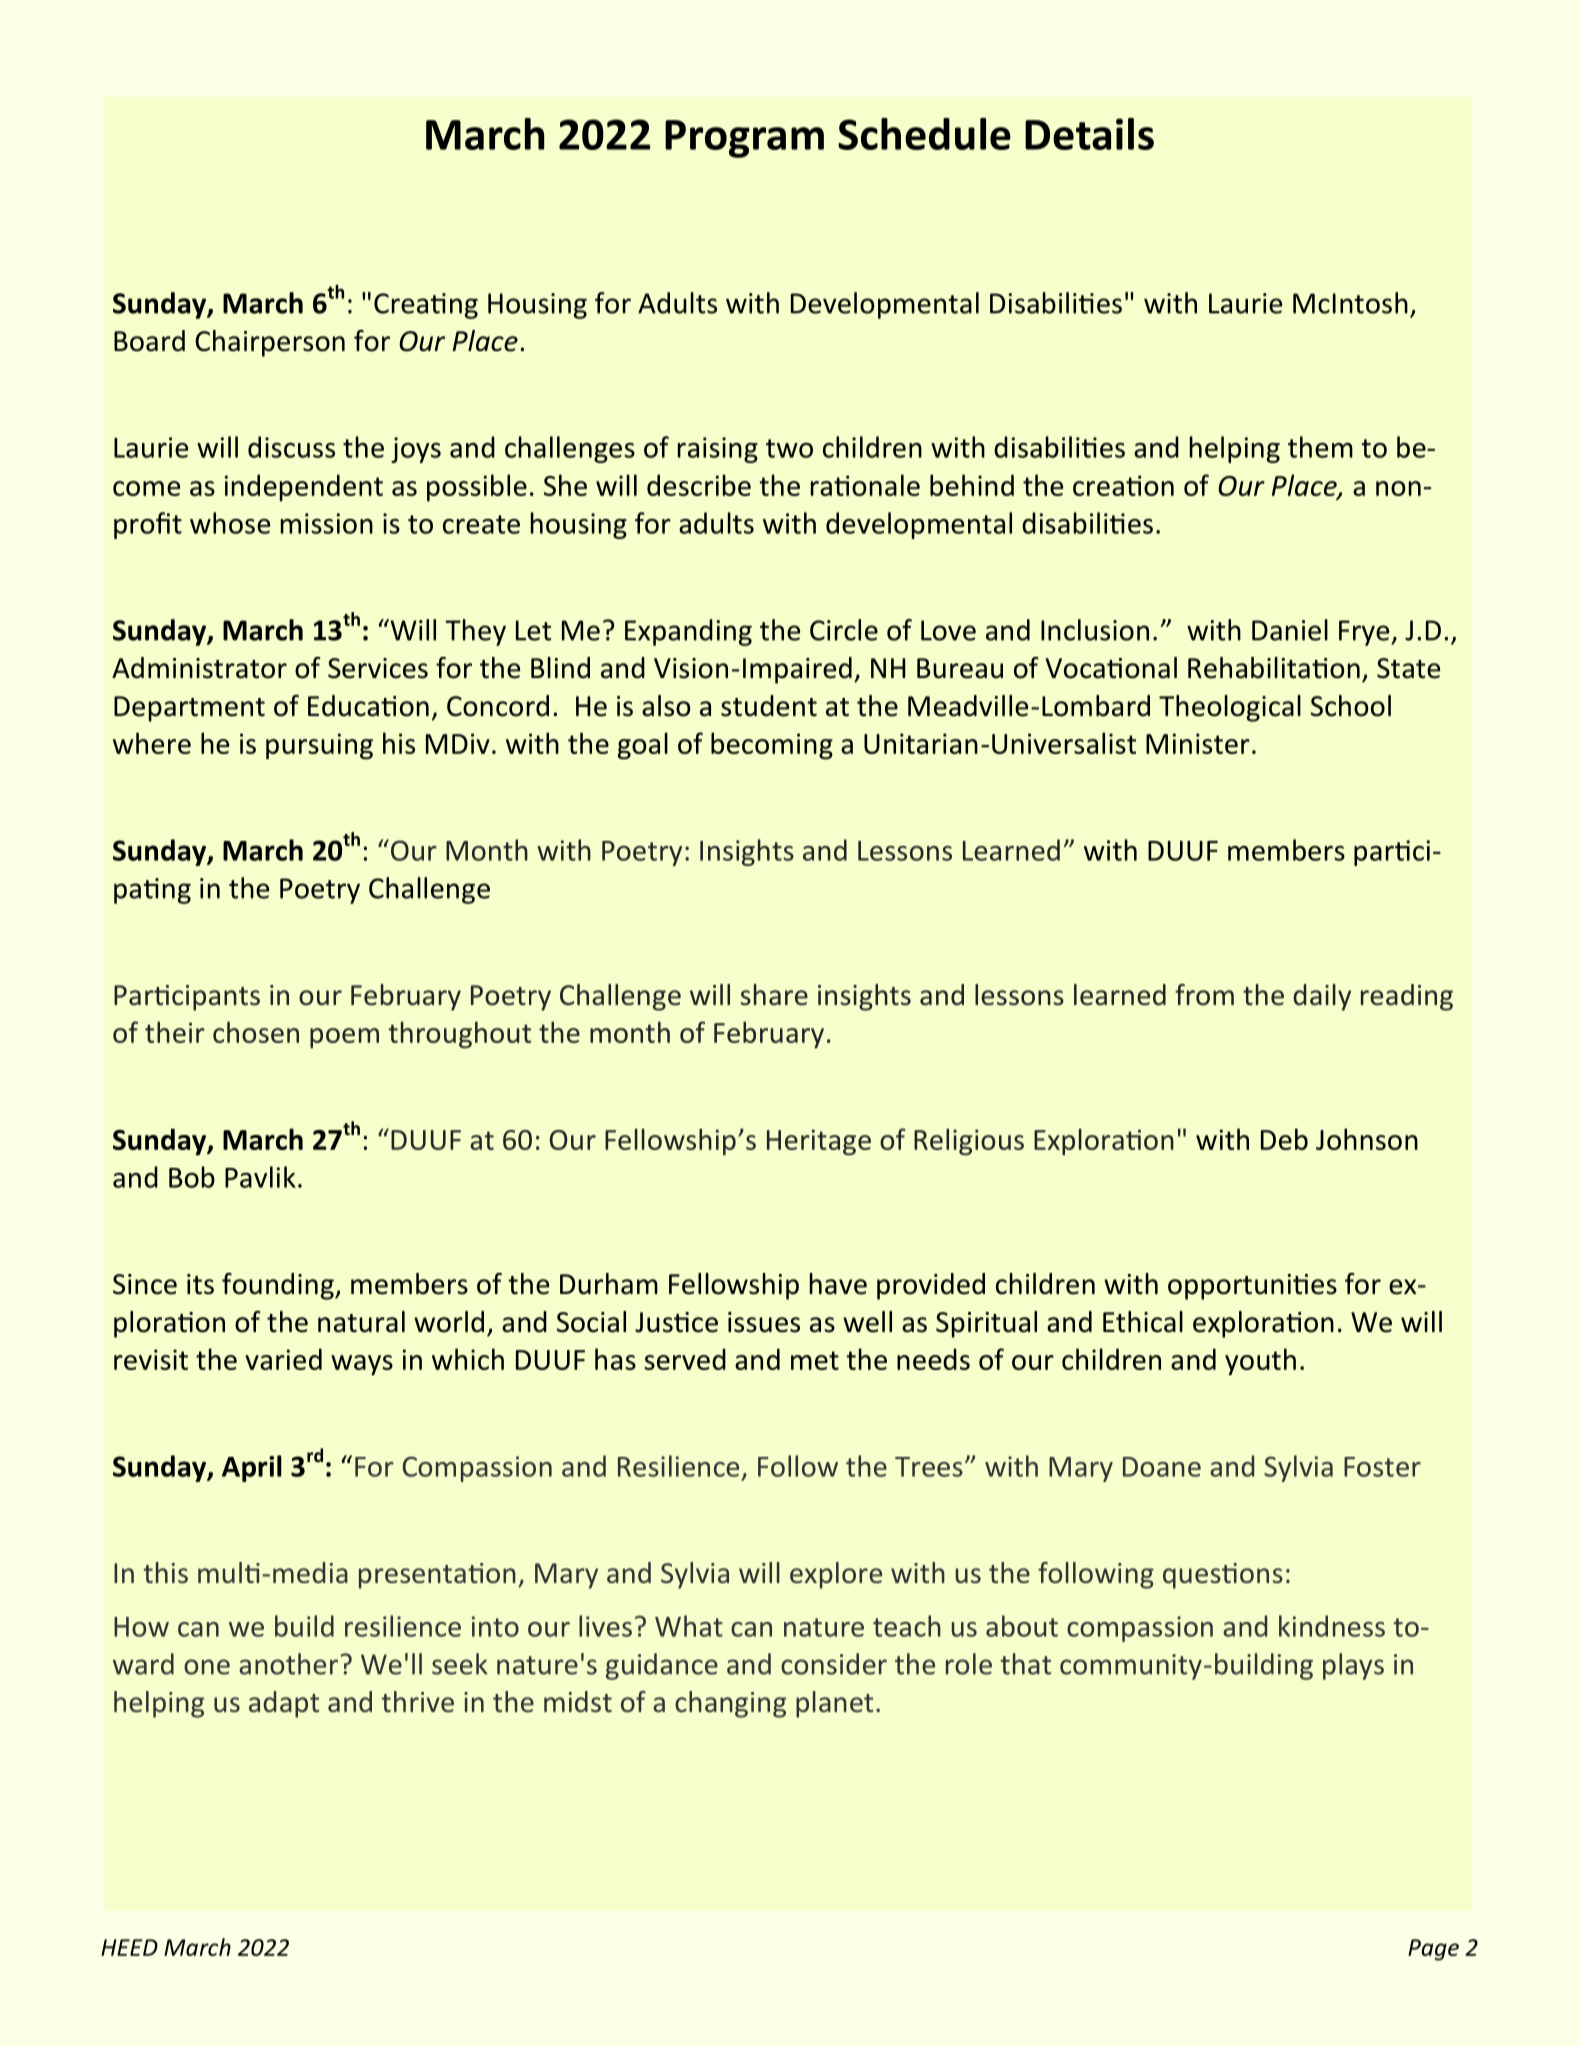 This screenshot has height=2046, width=1581. Describe the element at coordinates (836, 1575) in the screenshot. I see `explore` at that location.
